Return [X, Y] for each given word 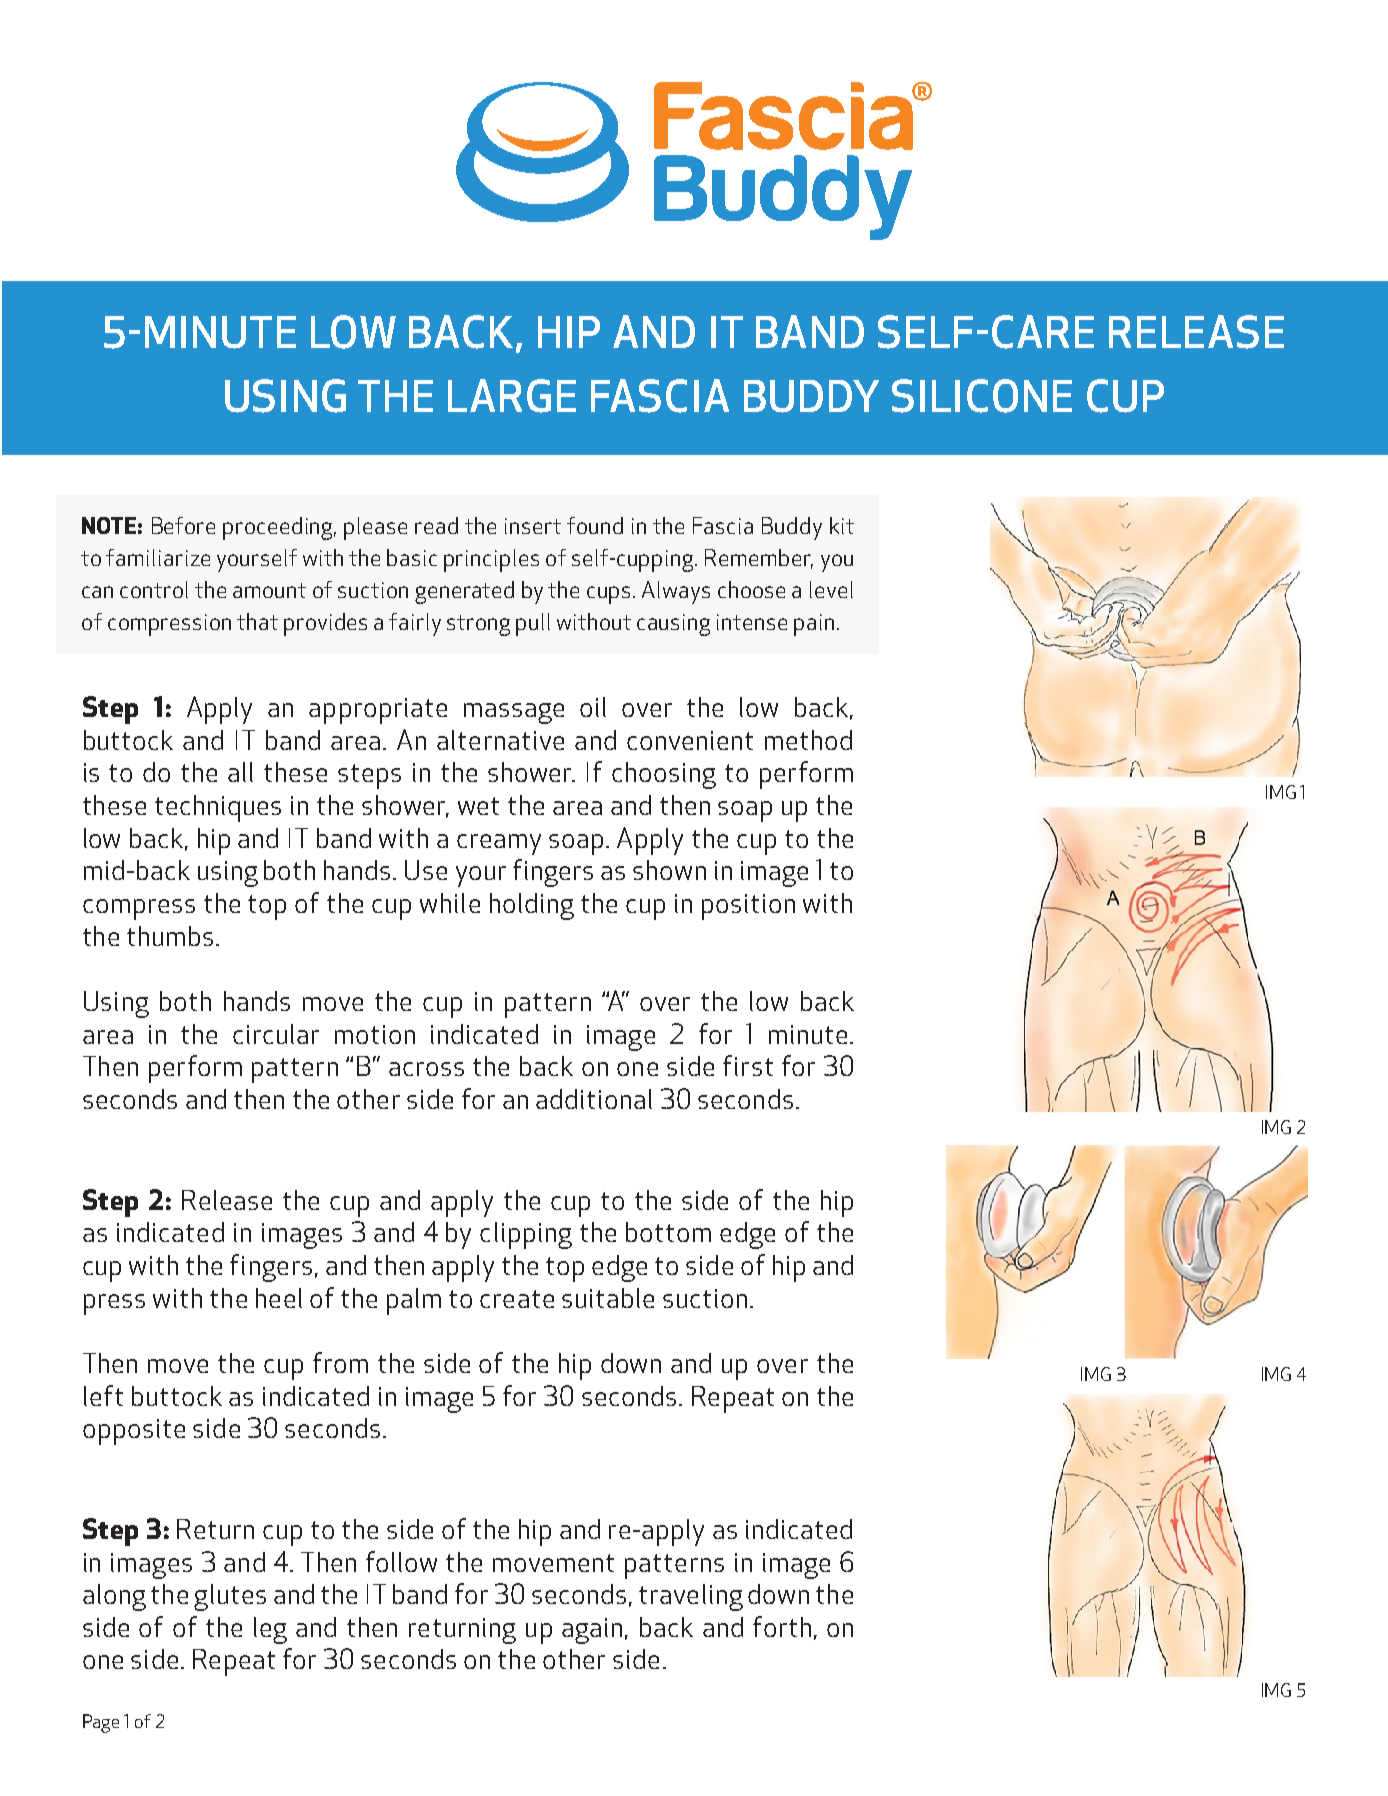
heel [279, 1298]
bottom [668, 1232]
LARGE [512, 396]
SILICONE [982, 396]
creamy [499, 844]
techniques [218, 808]
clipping [526, 1235]
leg [270, 1630]
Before [183, 525]
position [748, 907]
